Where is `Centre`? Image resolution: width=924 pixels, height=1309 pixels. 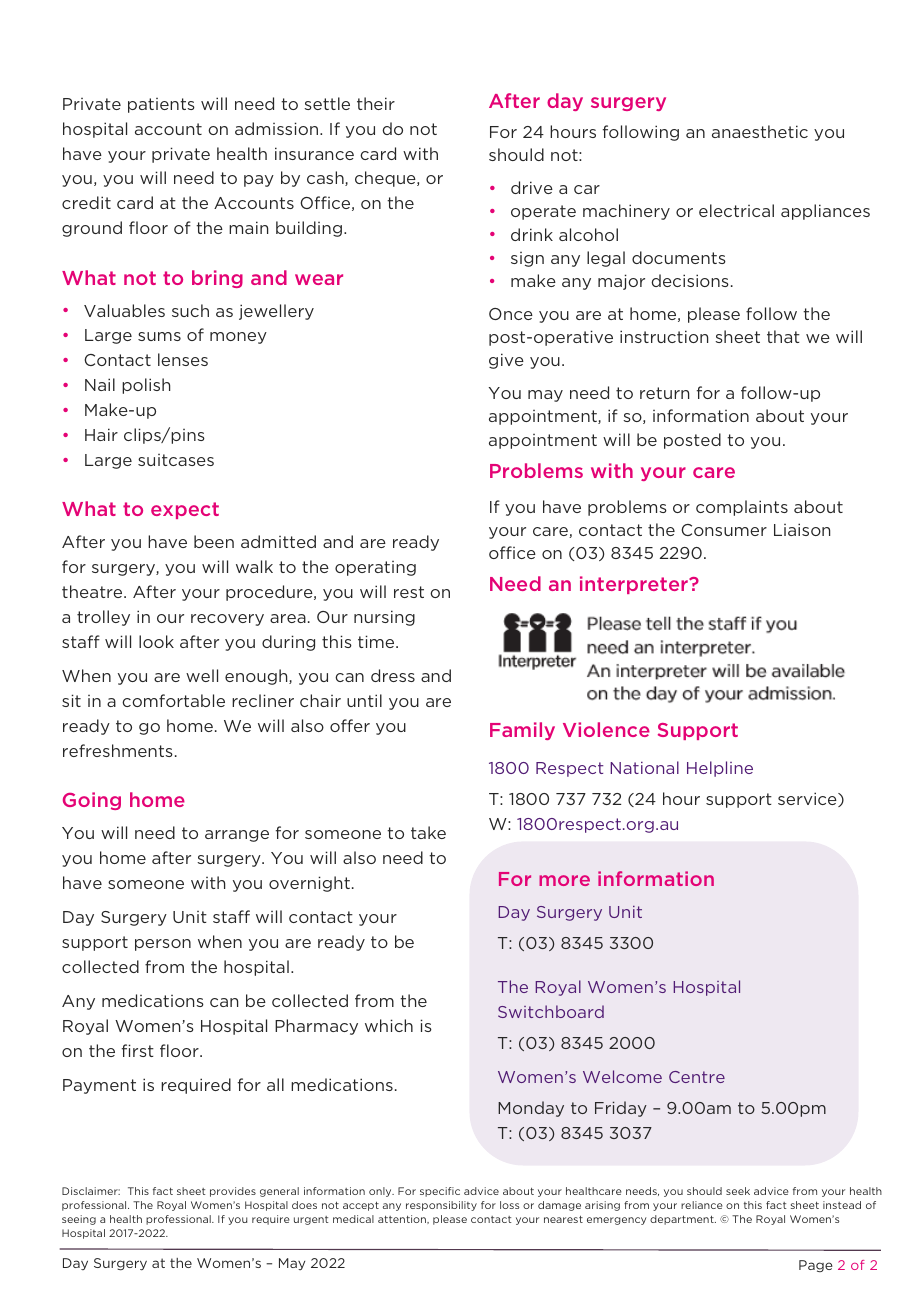 Centre is located at coordinates (697, 1077).
